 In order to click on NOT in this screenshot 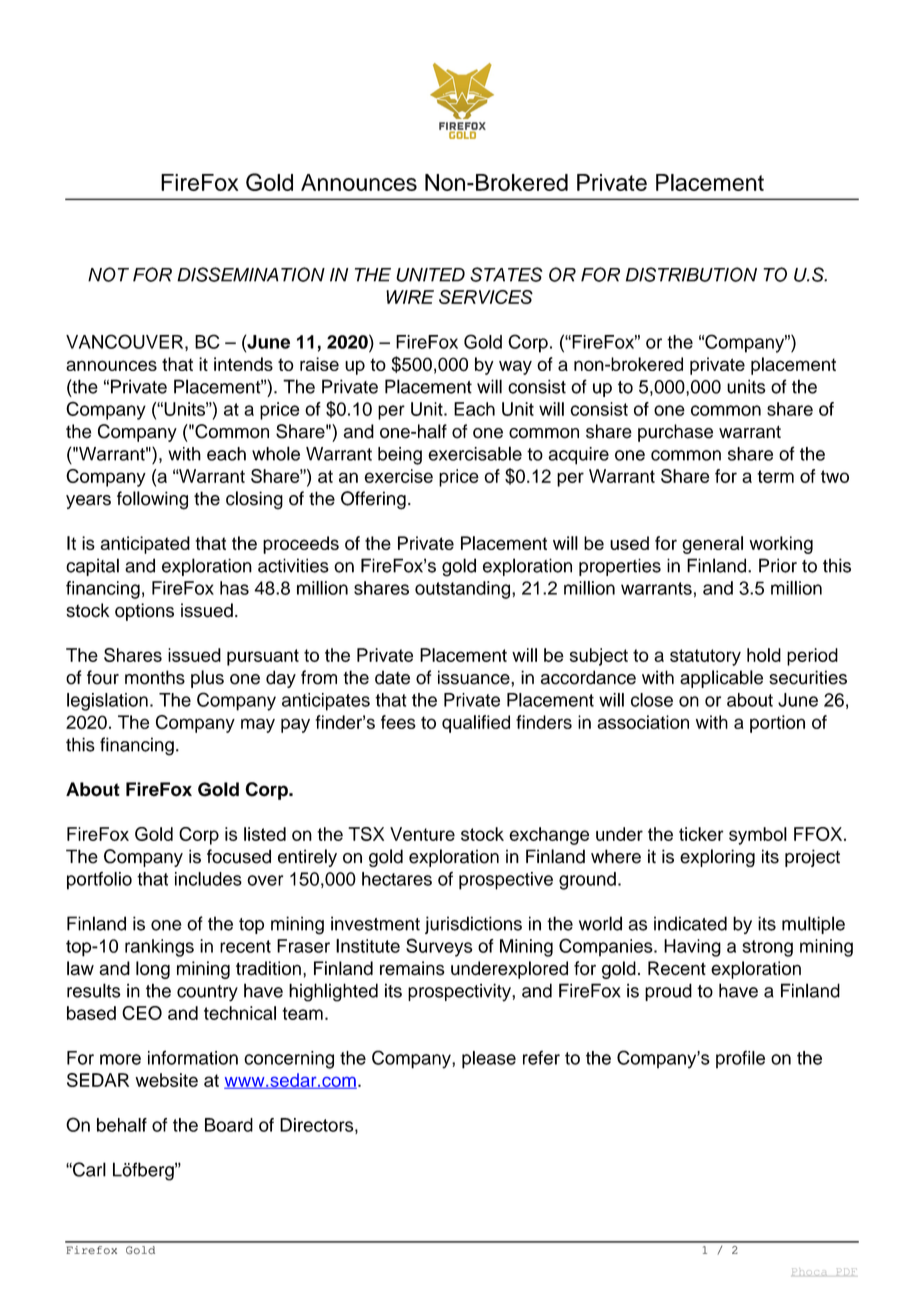, I will do `click(108, 274)`.
